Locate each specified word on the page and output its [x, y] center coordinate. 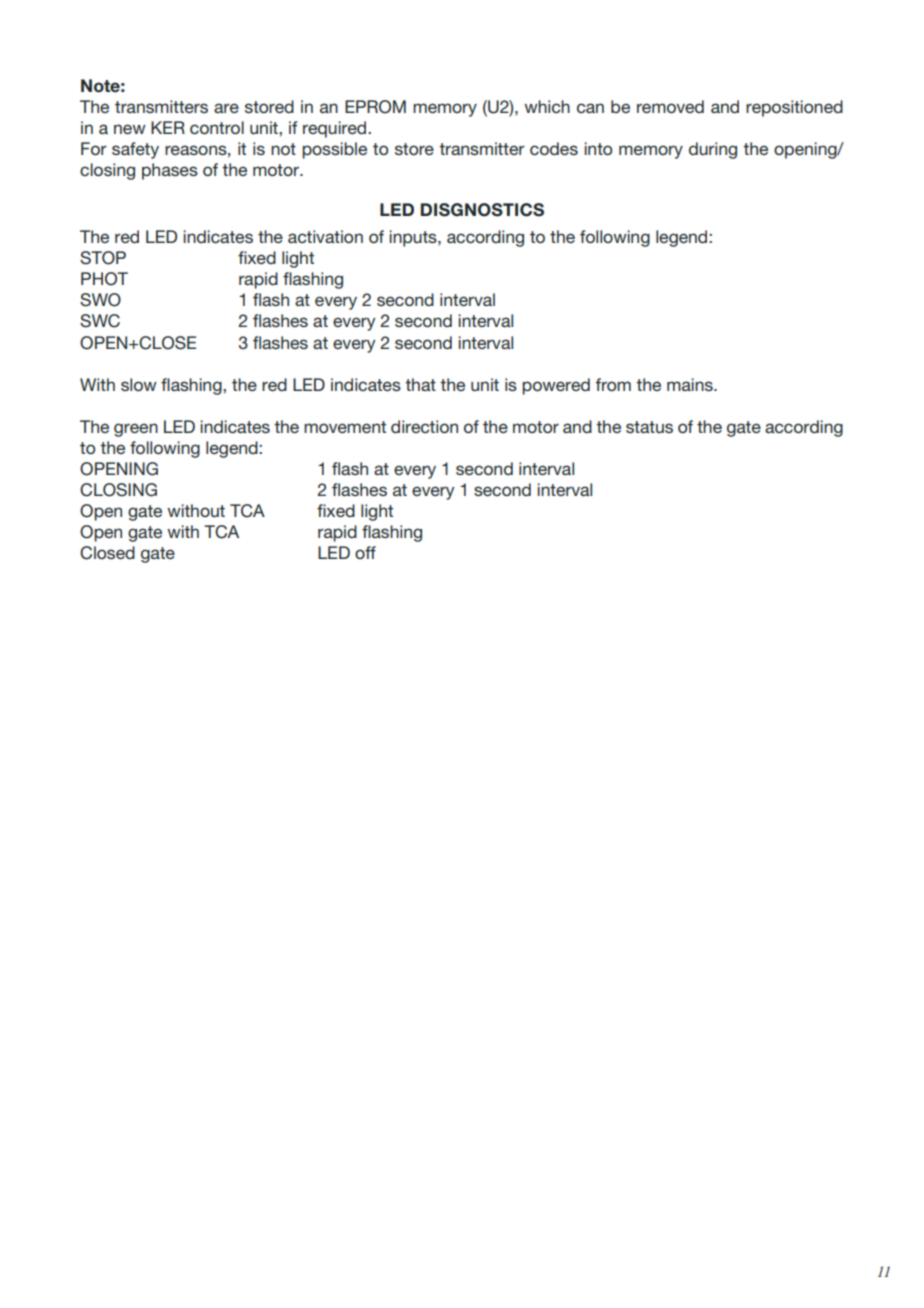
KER [168, 127]
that [420, 384]
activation [325, 236]
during [713, 150]
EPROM [375, 107]
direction [424, 426]
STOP [103, 258]
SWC [100, 321]
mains [691, 384]
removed [670, 106]
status [649, 427]
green [136, 430]
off [365, 552]
